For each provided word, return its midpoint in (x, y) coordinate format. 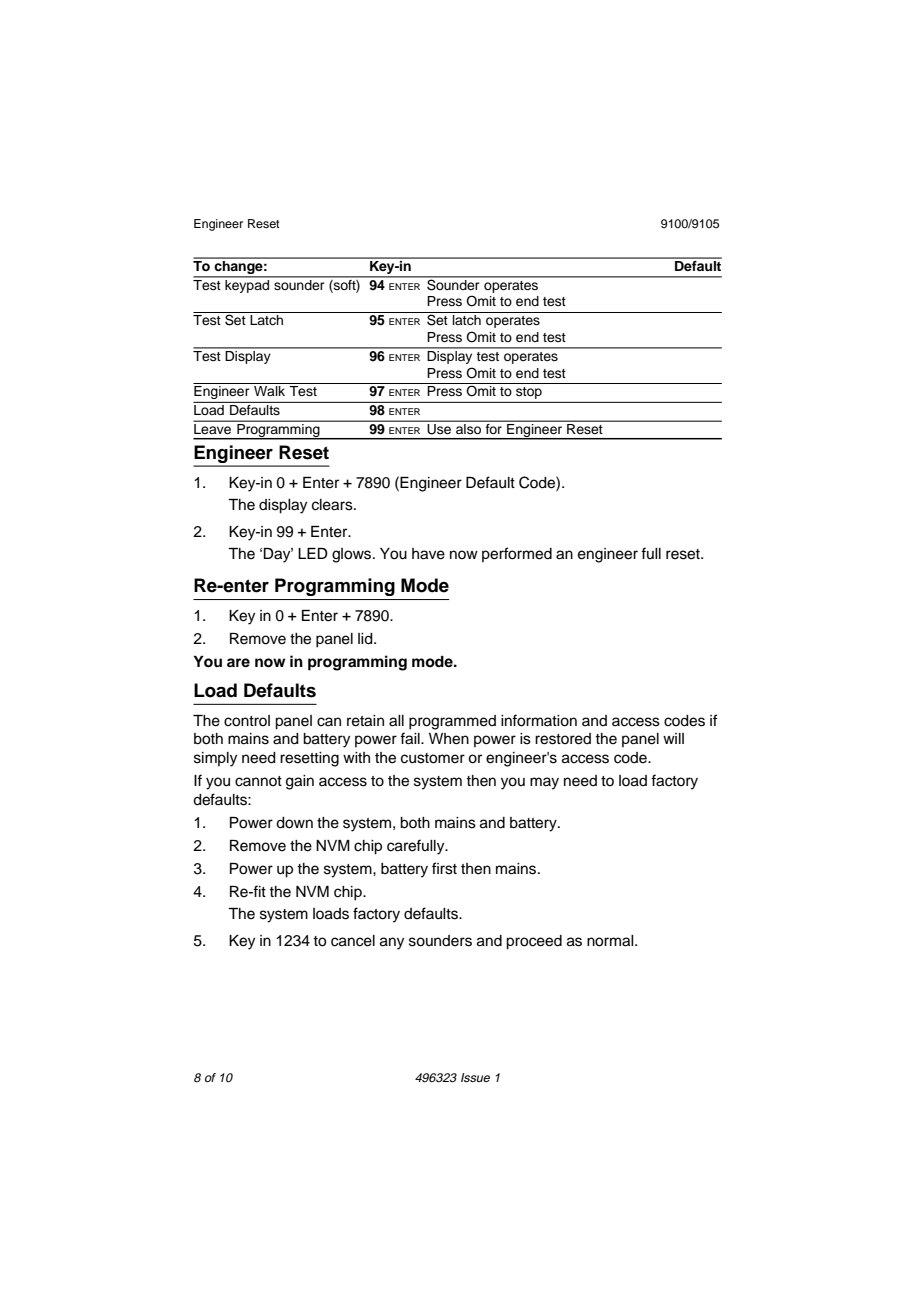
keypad (247, 285)
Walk (269, 391)
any (392, 943)
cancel (353, 941)
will (673, 738)
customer (433, 758)
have (428, 554)
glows (353, 555)
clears (333, 505)
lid (366, 639)
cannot (258, 781)
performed (517, 554)
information (539, 720)
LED (313, 553)
